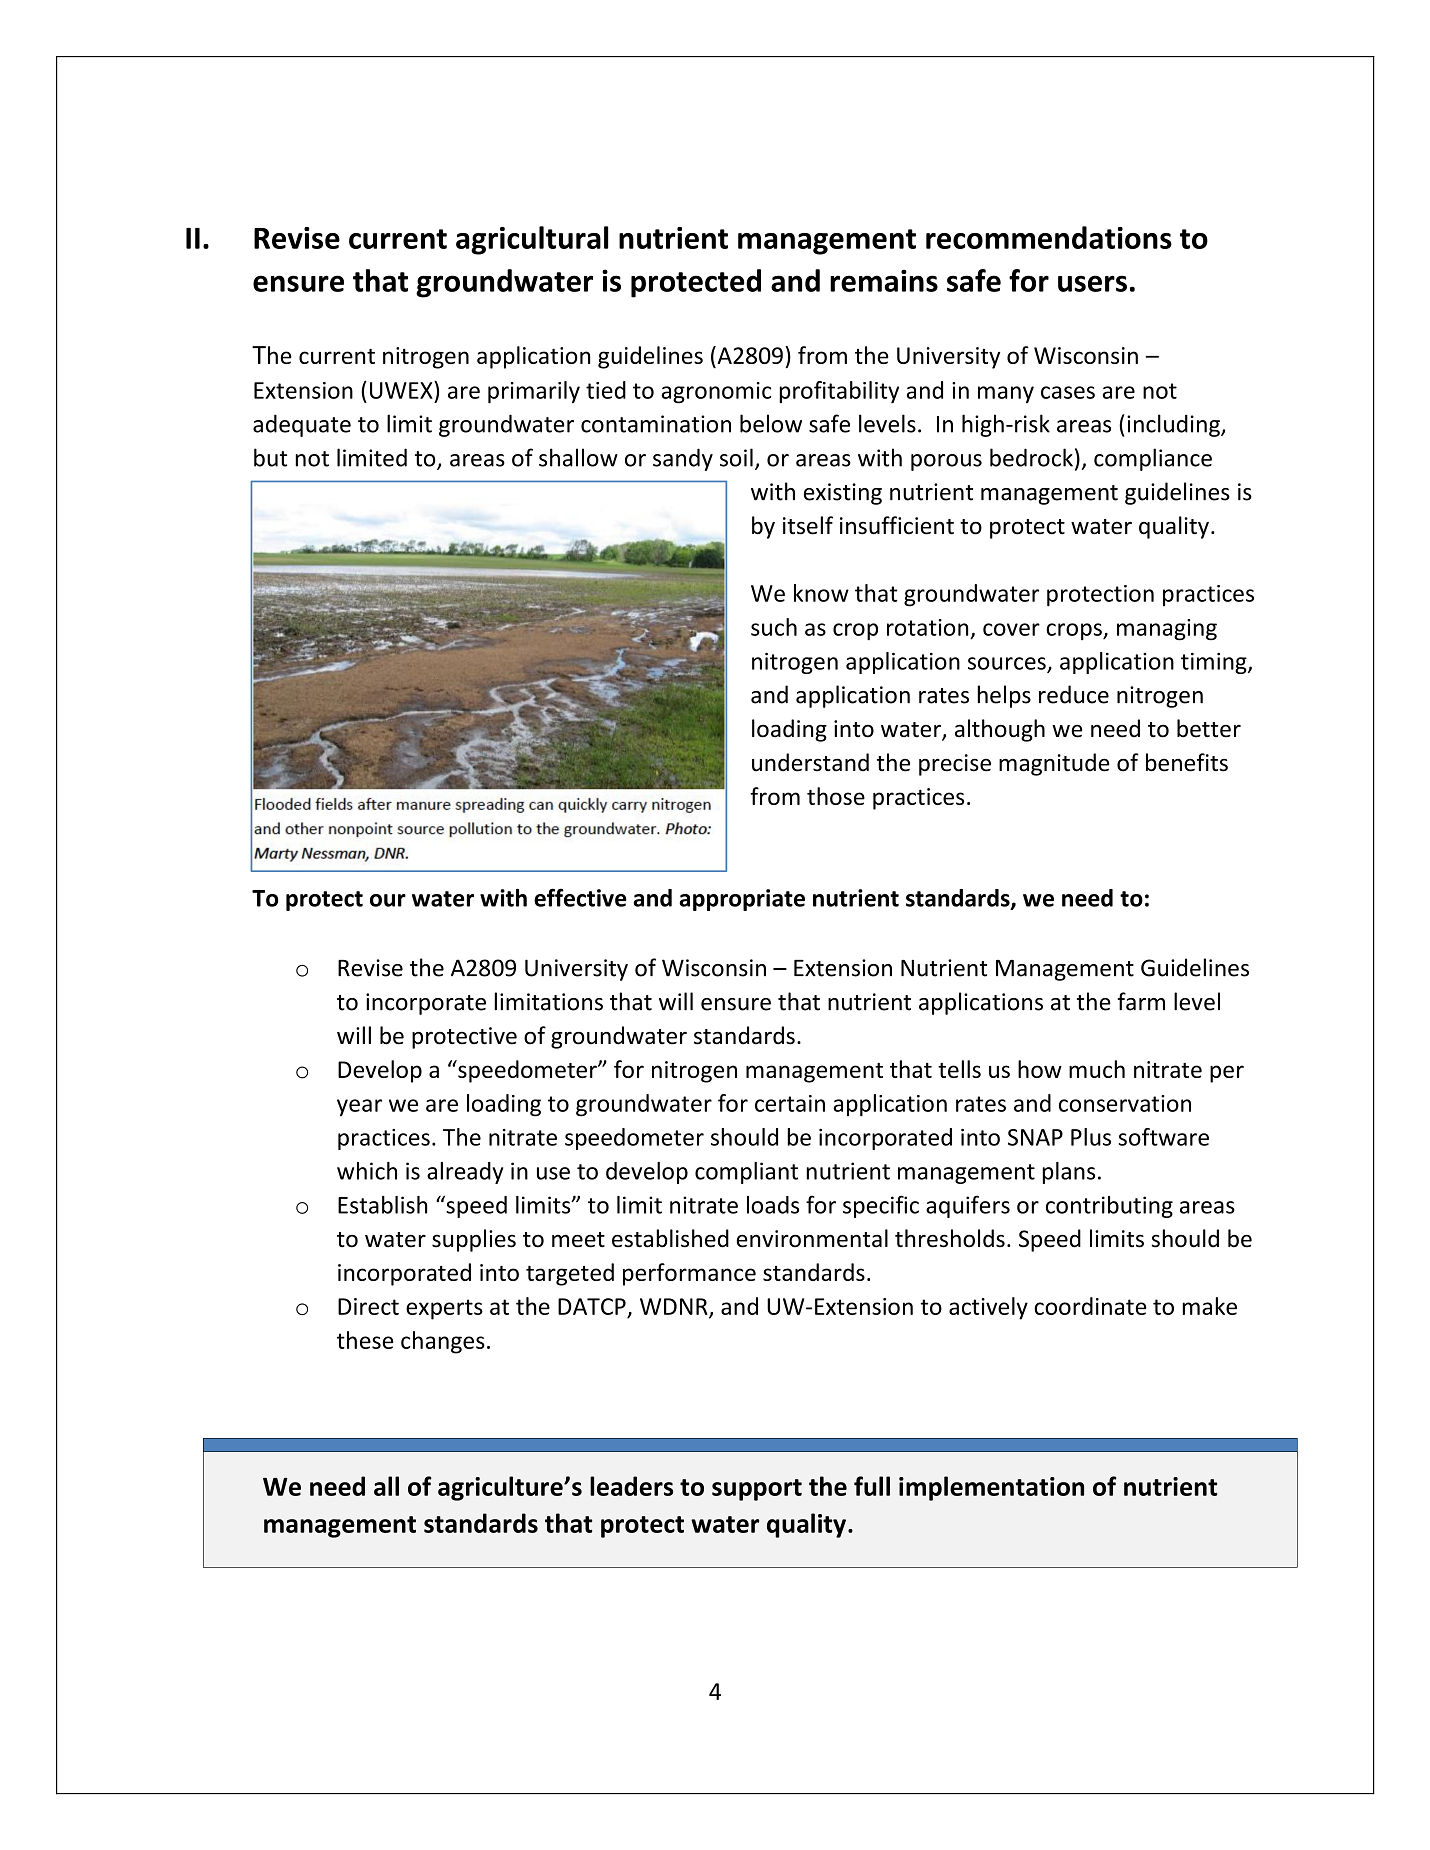 This screenshot has height=1850, width=1430. What do you see at coordinates (884, 280) in the screenshot?
I see `remains` at bounding box center [884, 280].
